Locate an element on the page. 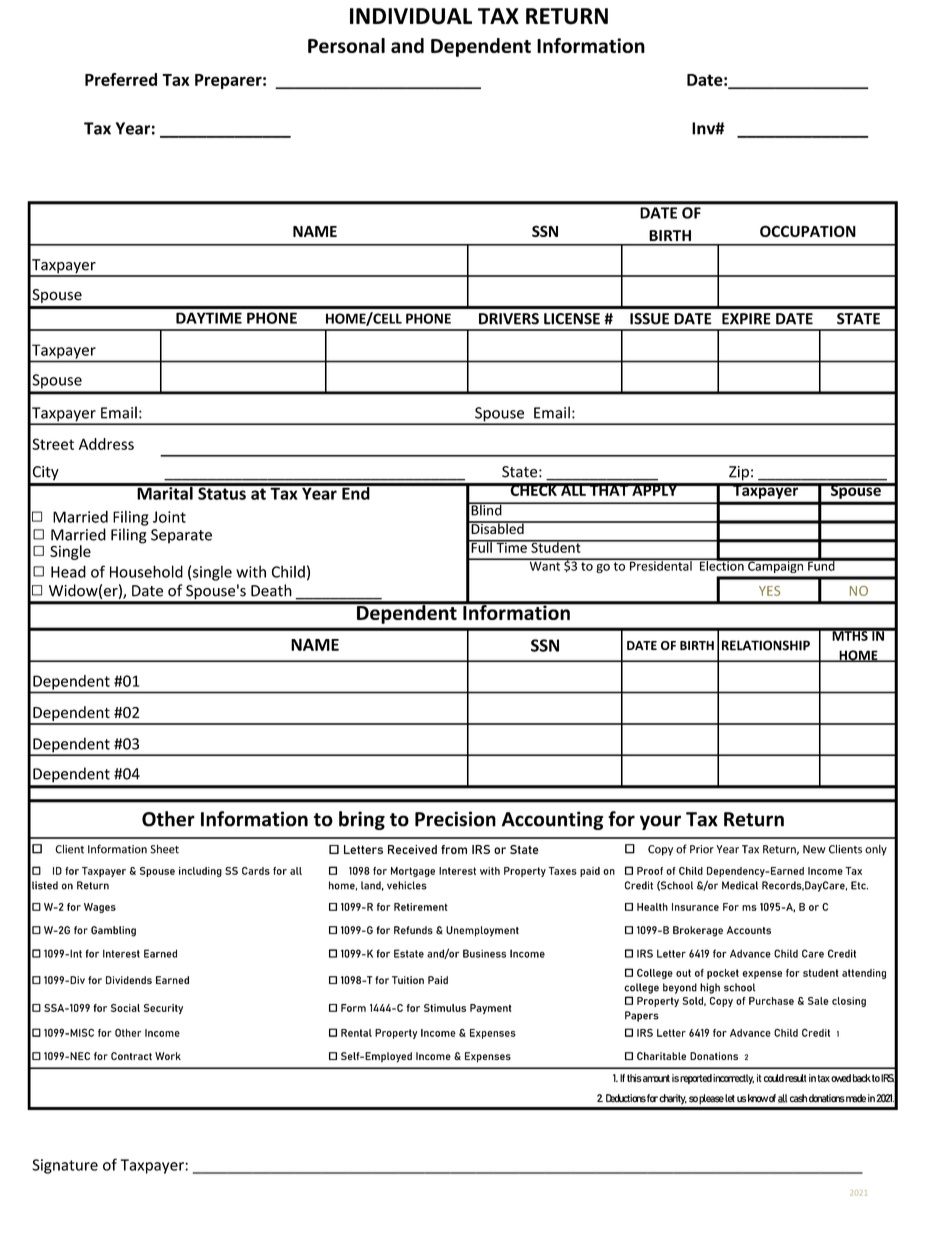 The image size is (952, 1233). OCCUPATION is located at coordinates (808, 231).
